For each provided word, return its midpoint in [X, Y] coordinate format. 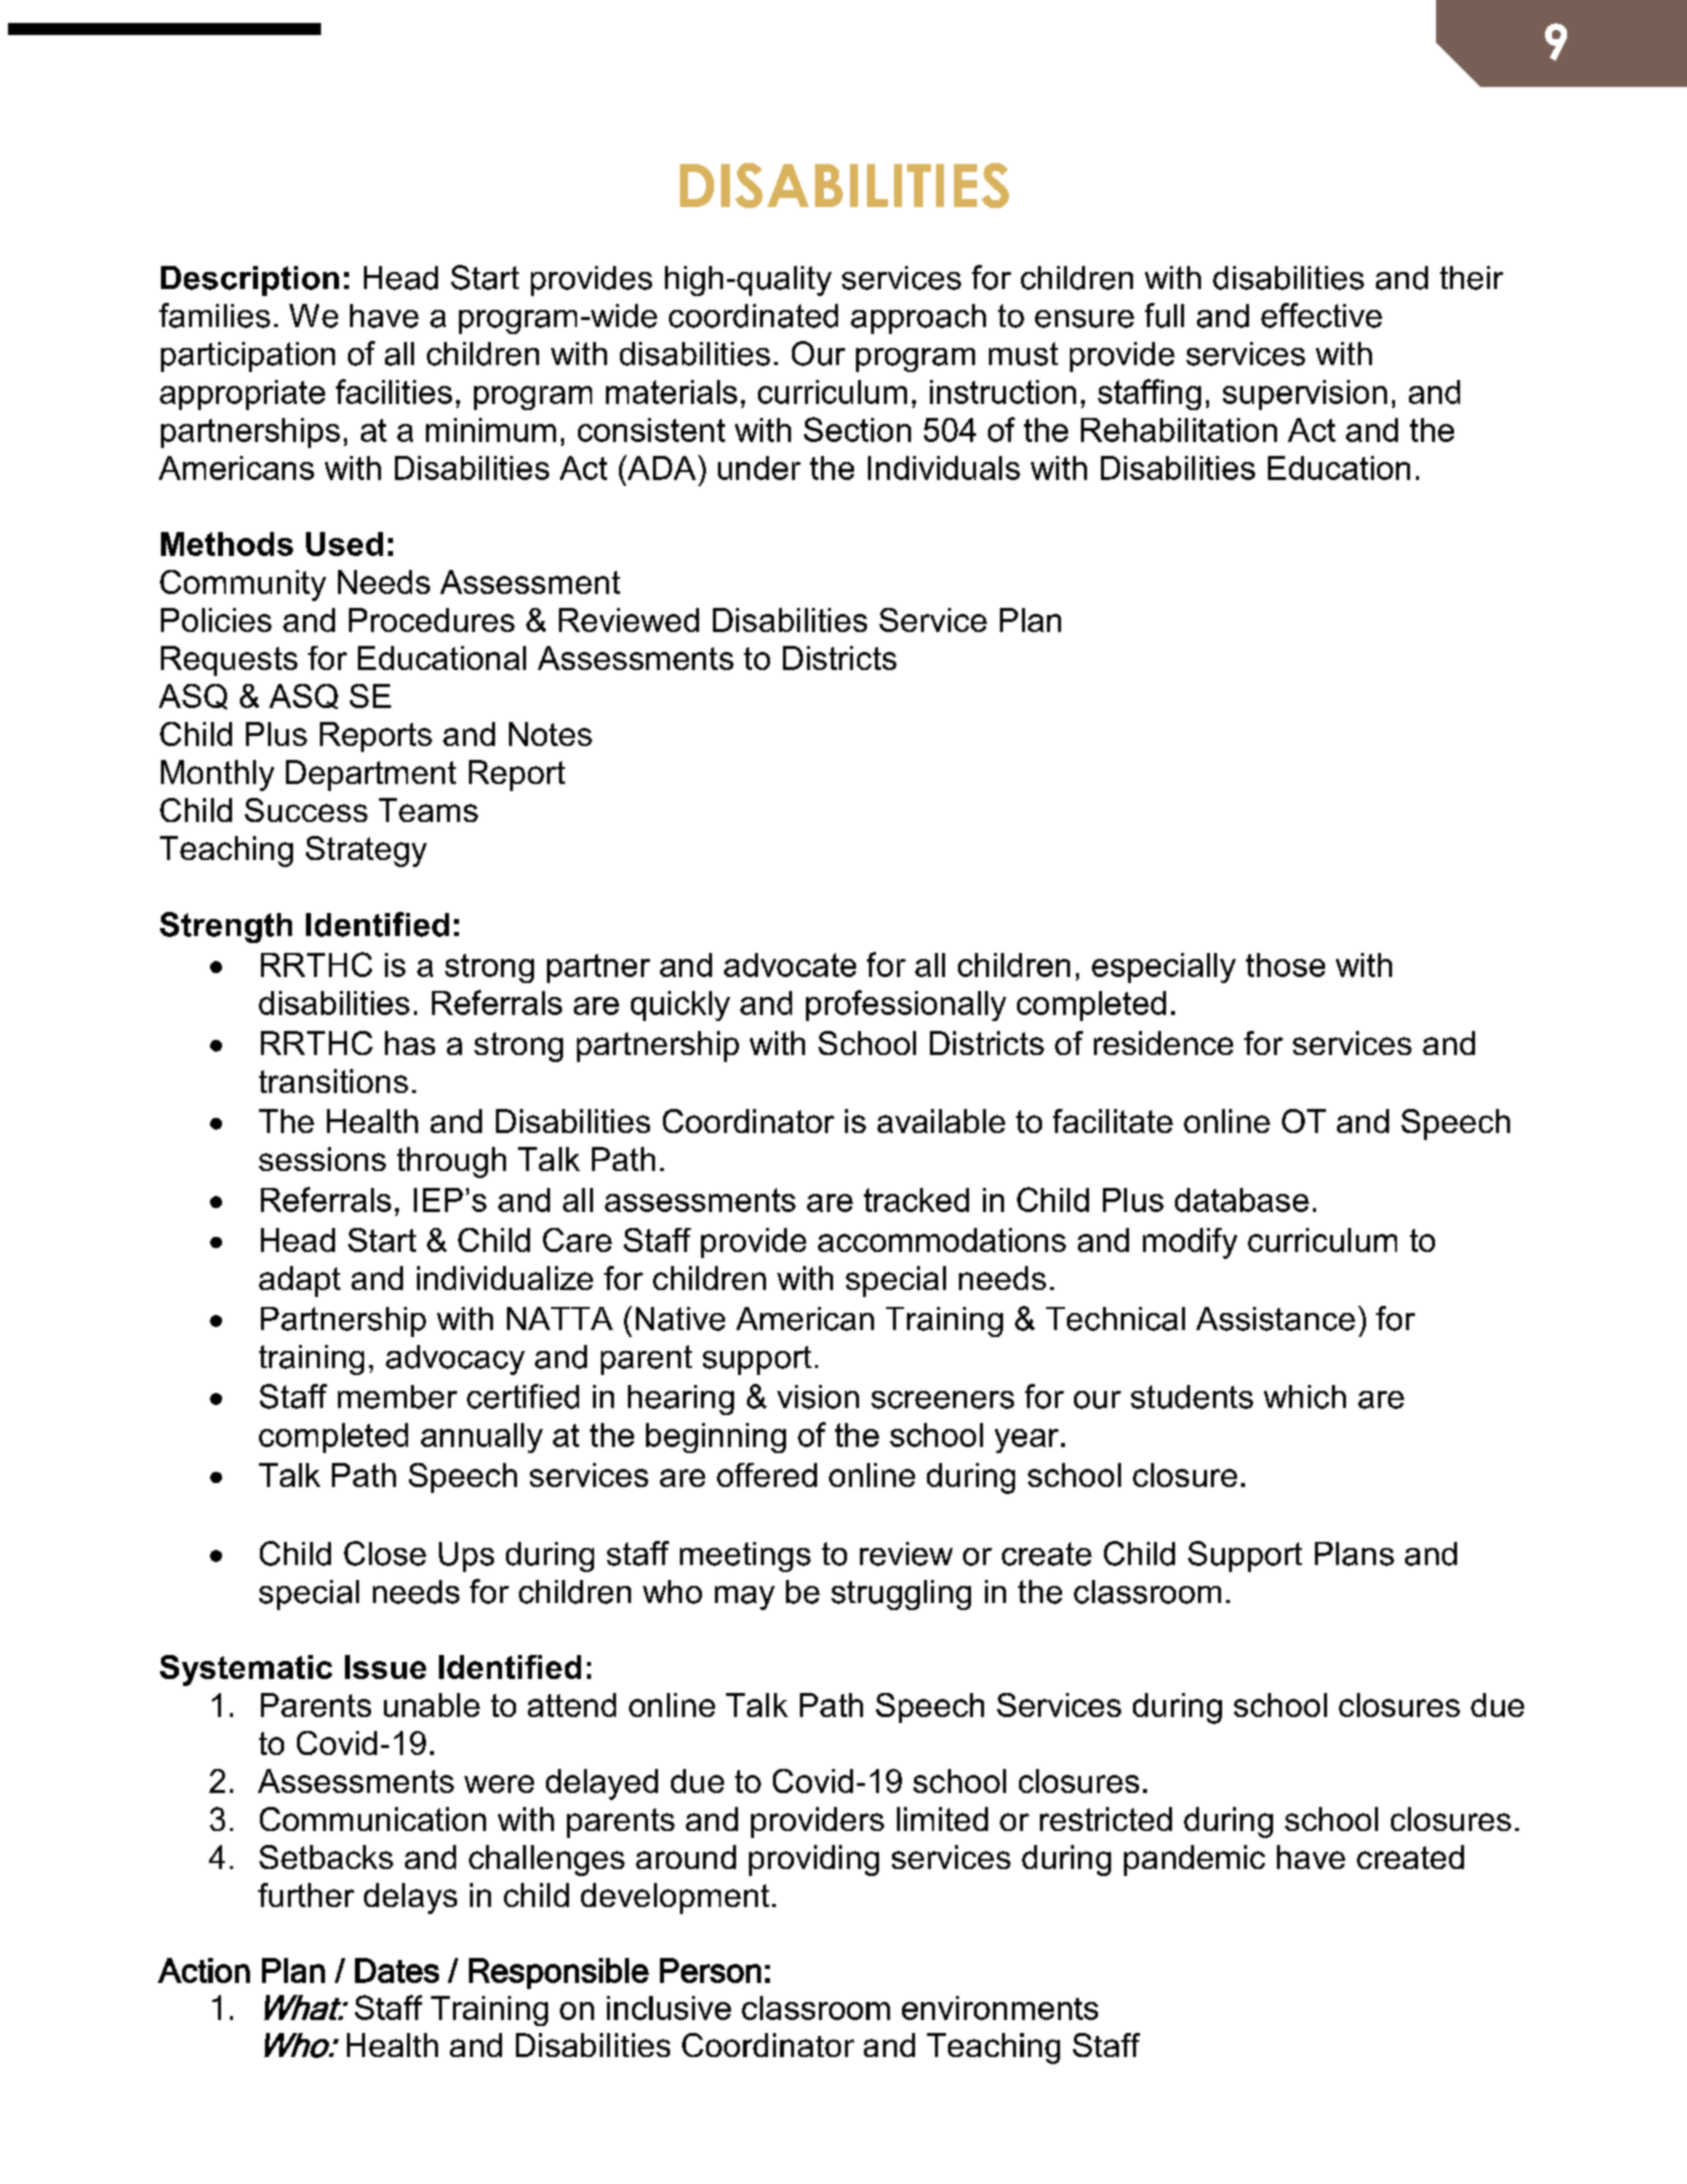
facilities [394, 391]
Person [710, 1970]
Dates [397, 1970]
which [1305, 1397]
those [1285, 965]
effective [1321, 315]
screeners [942, 1400]
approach [918, 319]
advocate [790, 965]
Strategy [366, 851]
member [397, 1397]
